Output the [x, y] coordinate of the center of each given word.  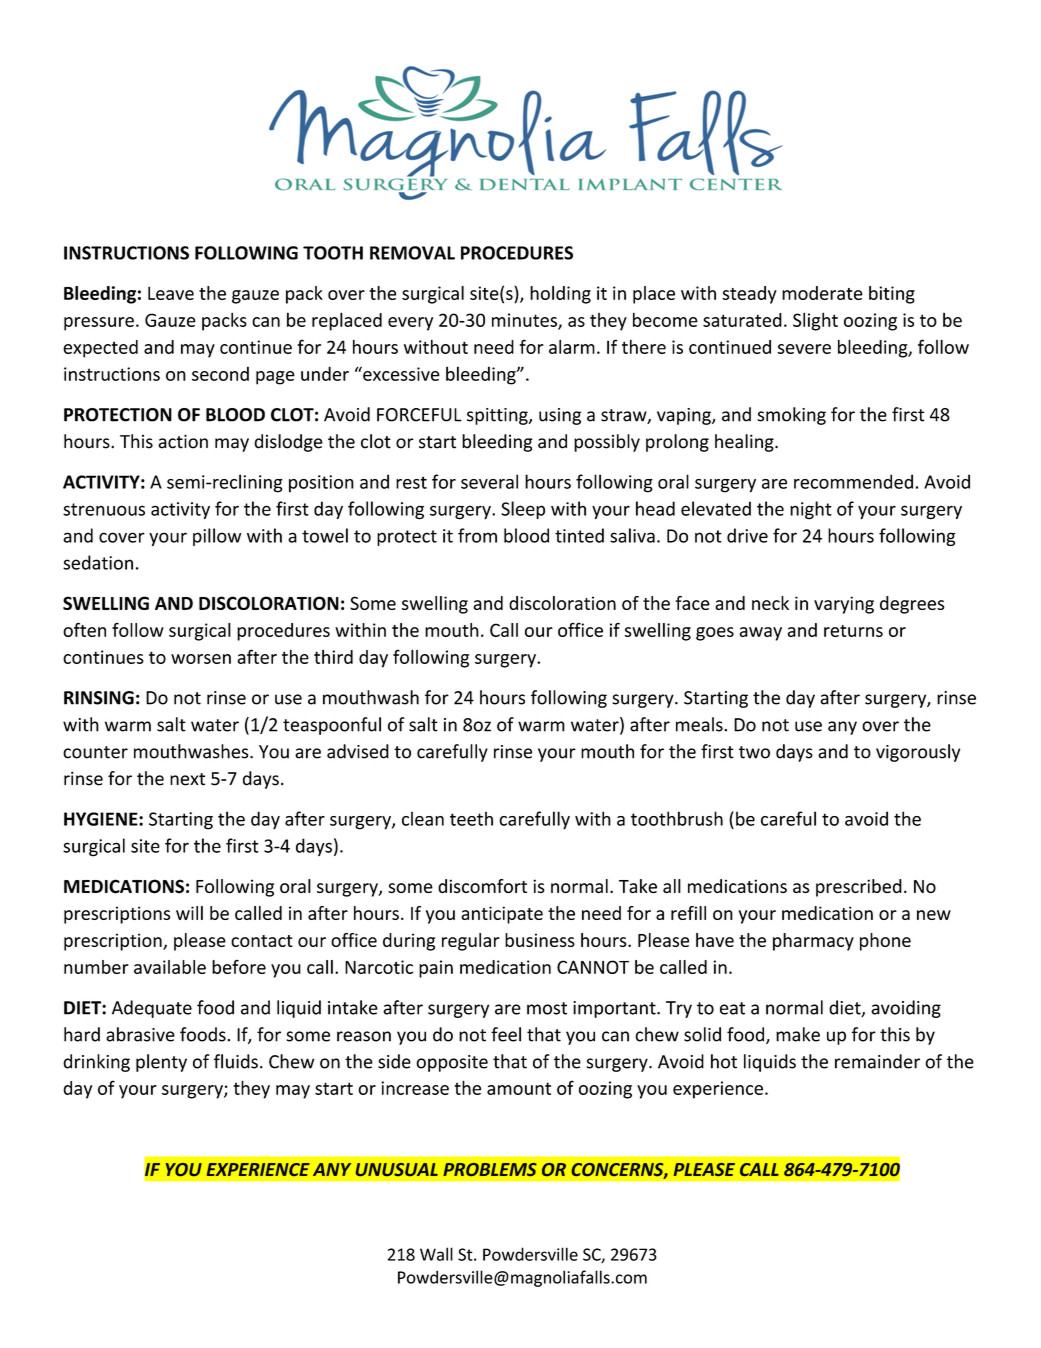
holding [560, 295]
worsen [201, 659]
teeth [471, 818]
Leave [171, 293]
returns [853, 631]
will [189, 913]
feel [506, 1034]
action [183, 441]
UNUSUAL [397, 1169]
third [333, 657]
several [489, 481]
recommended [853, 481]
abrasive [140, 1034]
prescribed [859, 888]
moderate [822, 293]
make [798, 1034]
